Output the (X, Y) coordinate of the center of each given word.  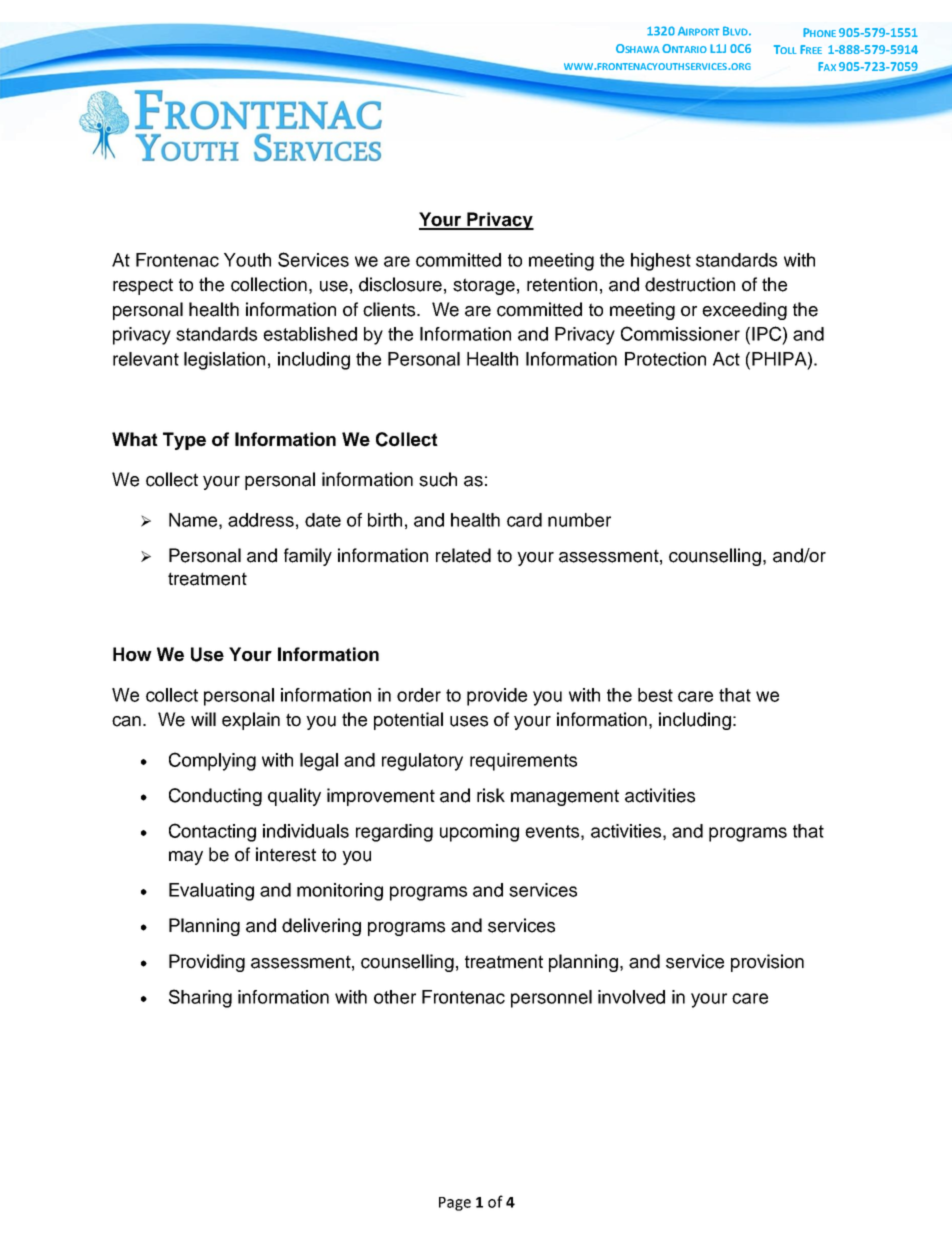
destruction (690, 284)
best (655, 695)
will (203, 719)
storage (484, 286)
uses (469, 721)
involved (631, 997)
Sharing (200, 998)
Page (455, 1204)
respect (143, 286)
